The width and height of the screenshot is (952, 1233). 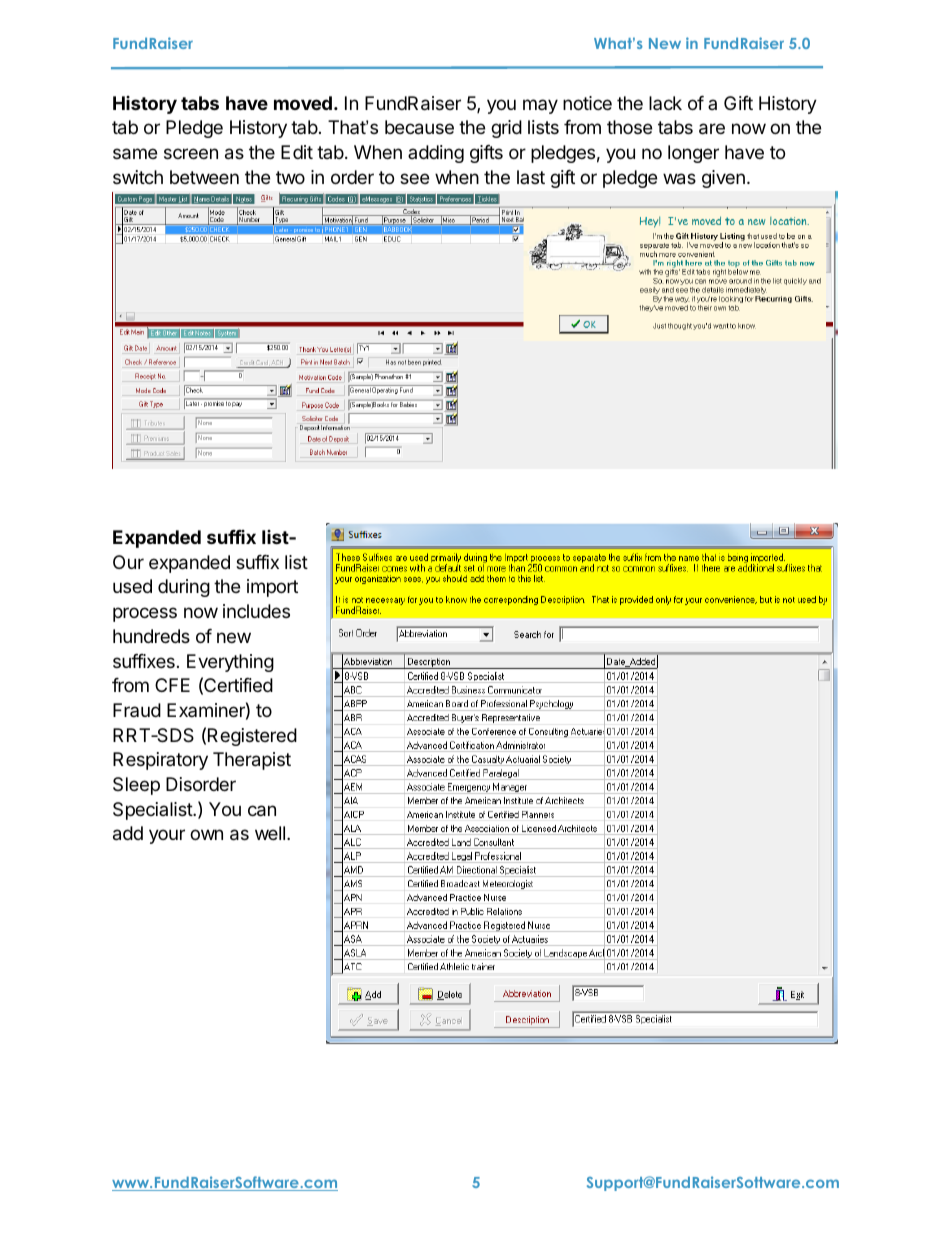 What do you see at coordinates (252, 737) in the screenshot?
I see `Registered` at bounding box center [252, 737].
